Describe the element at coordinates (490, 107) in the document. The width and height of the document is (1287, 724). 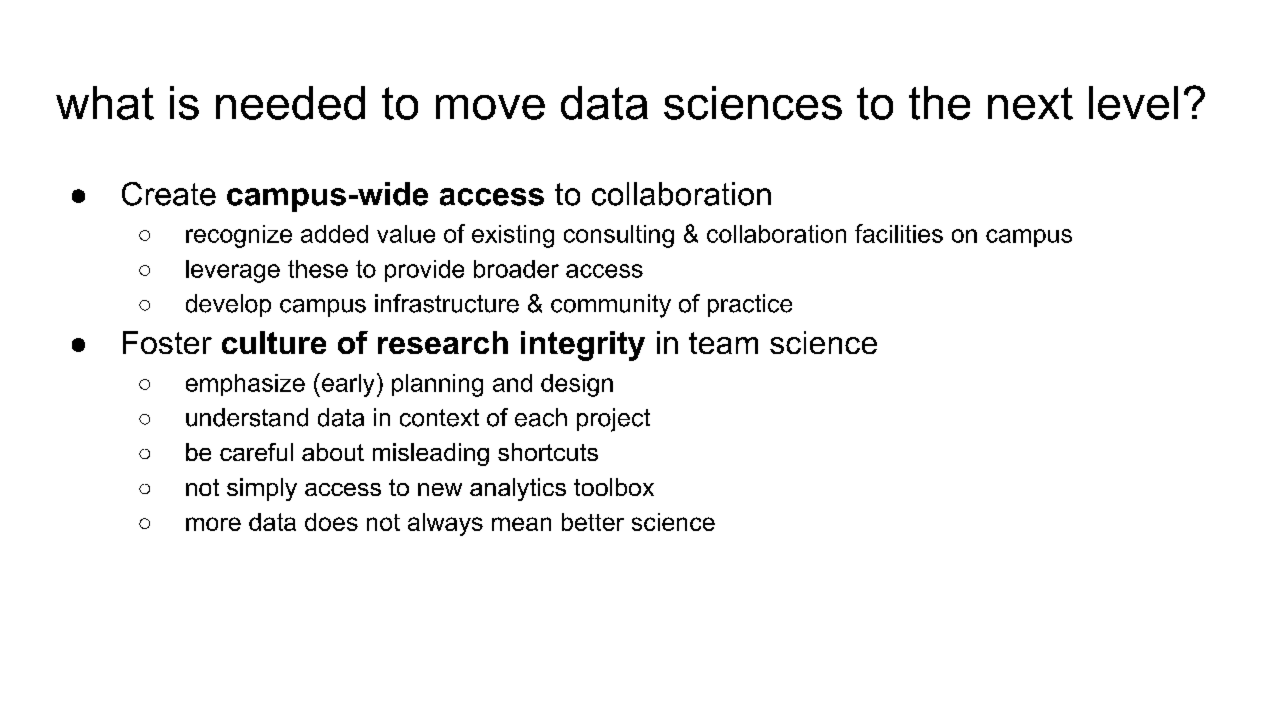
I see `move` at that location.
